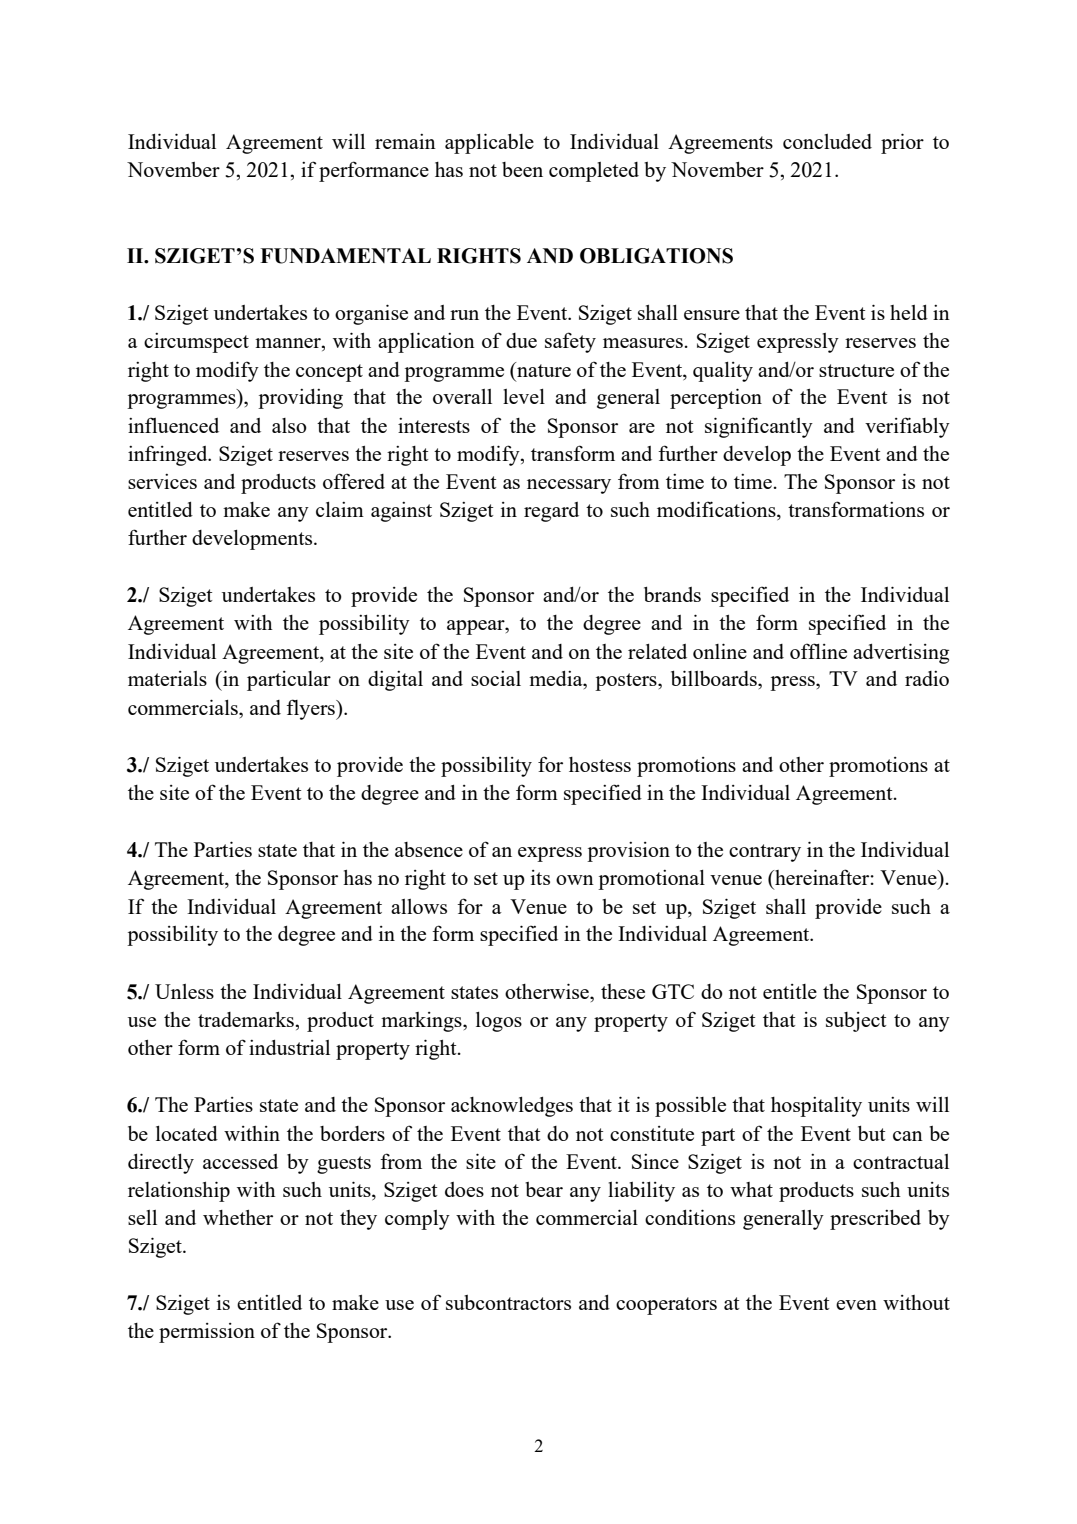  What do you see at coordinates (522, 169) in the screenshot?
I see `been` at bounding box center [522, 169].
